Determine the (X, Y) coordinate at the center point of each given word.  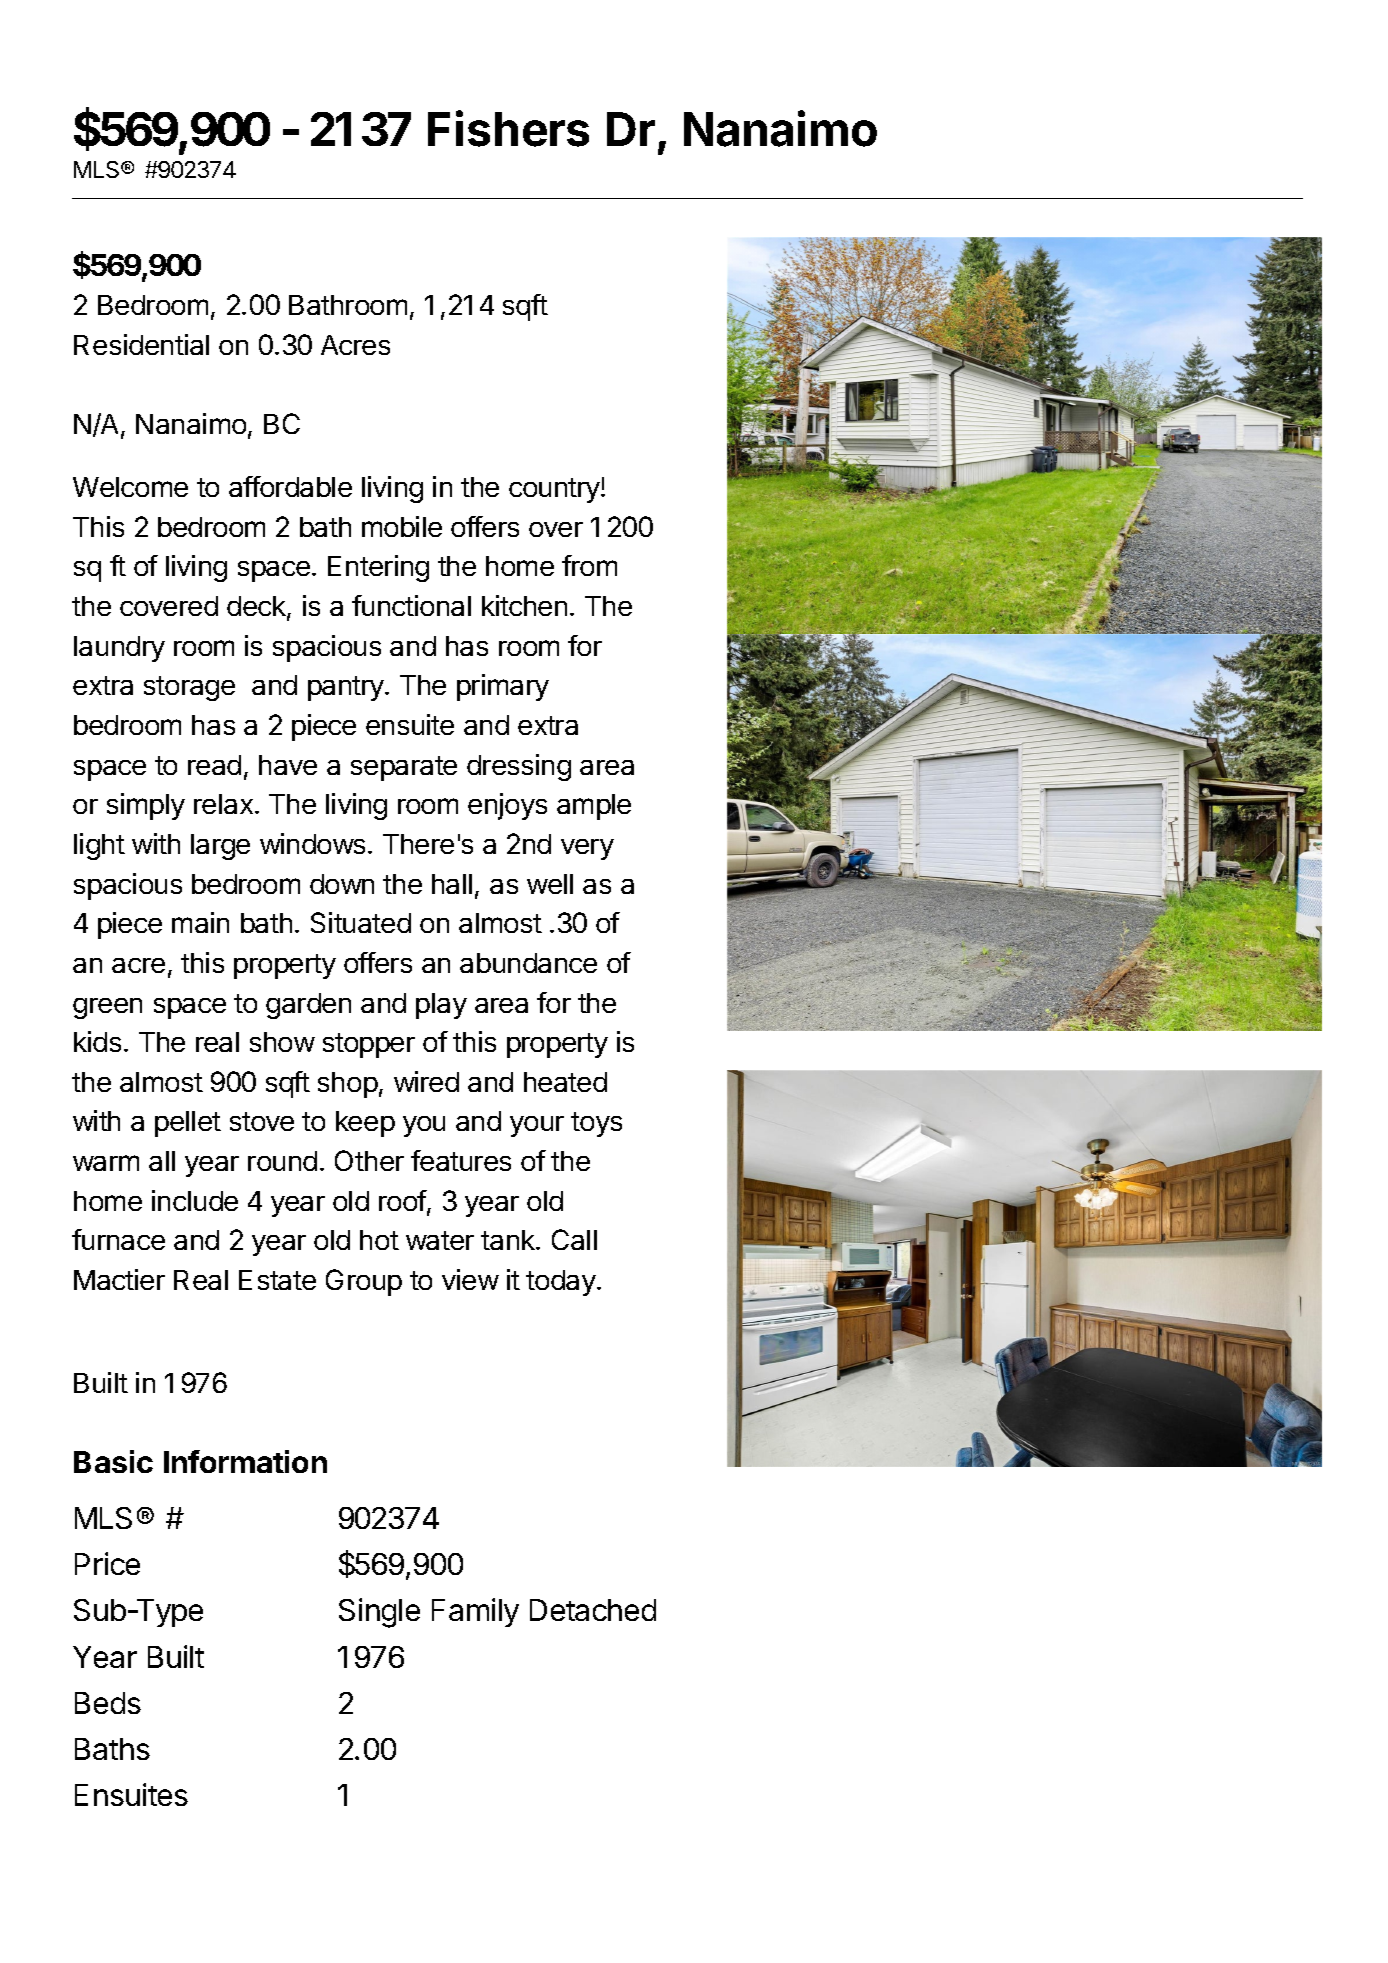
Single (379, 1613)
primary (503, 687)
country (555, 490)
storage (189, 688)
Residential (141, 344)
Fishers (508, 128)
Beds (108, 1703)
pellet (188, 1124)
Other (369, 1160)
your (537, 1126)
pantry (347, 688)
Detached (593, 1610)
